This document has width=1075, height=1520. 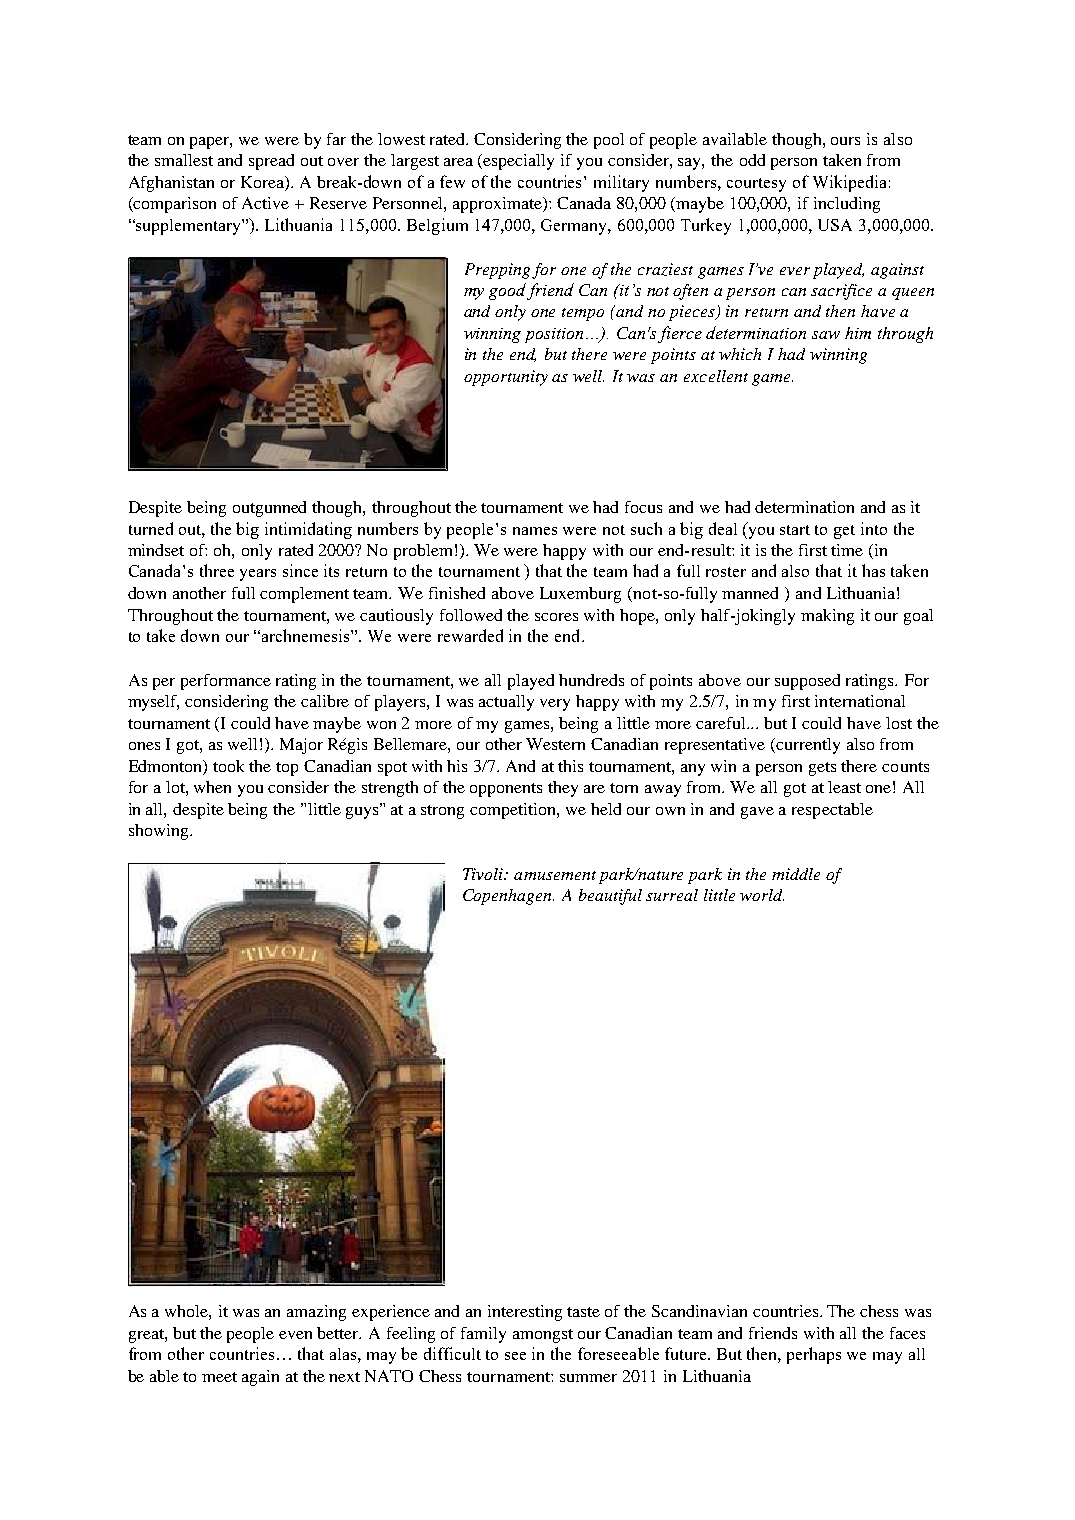 What do you see at coordinates (219, 1377) in the document?
I see `meet` at bounding box center [219, 1377].
